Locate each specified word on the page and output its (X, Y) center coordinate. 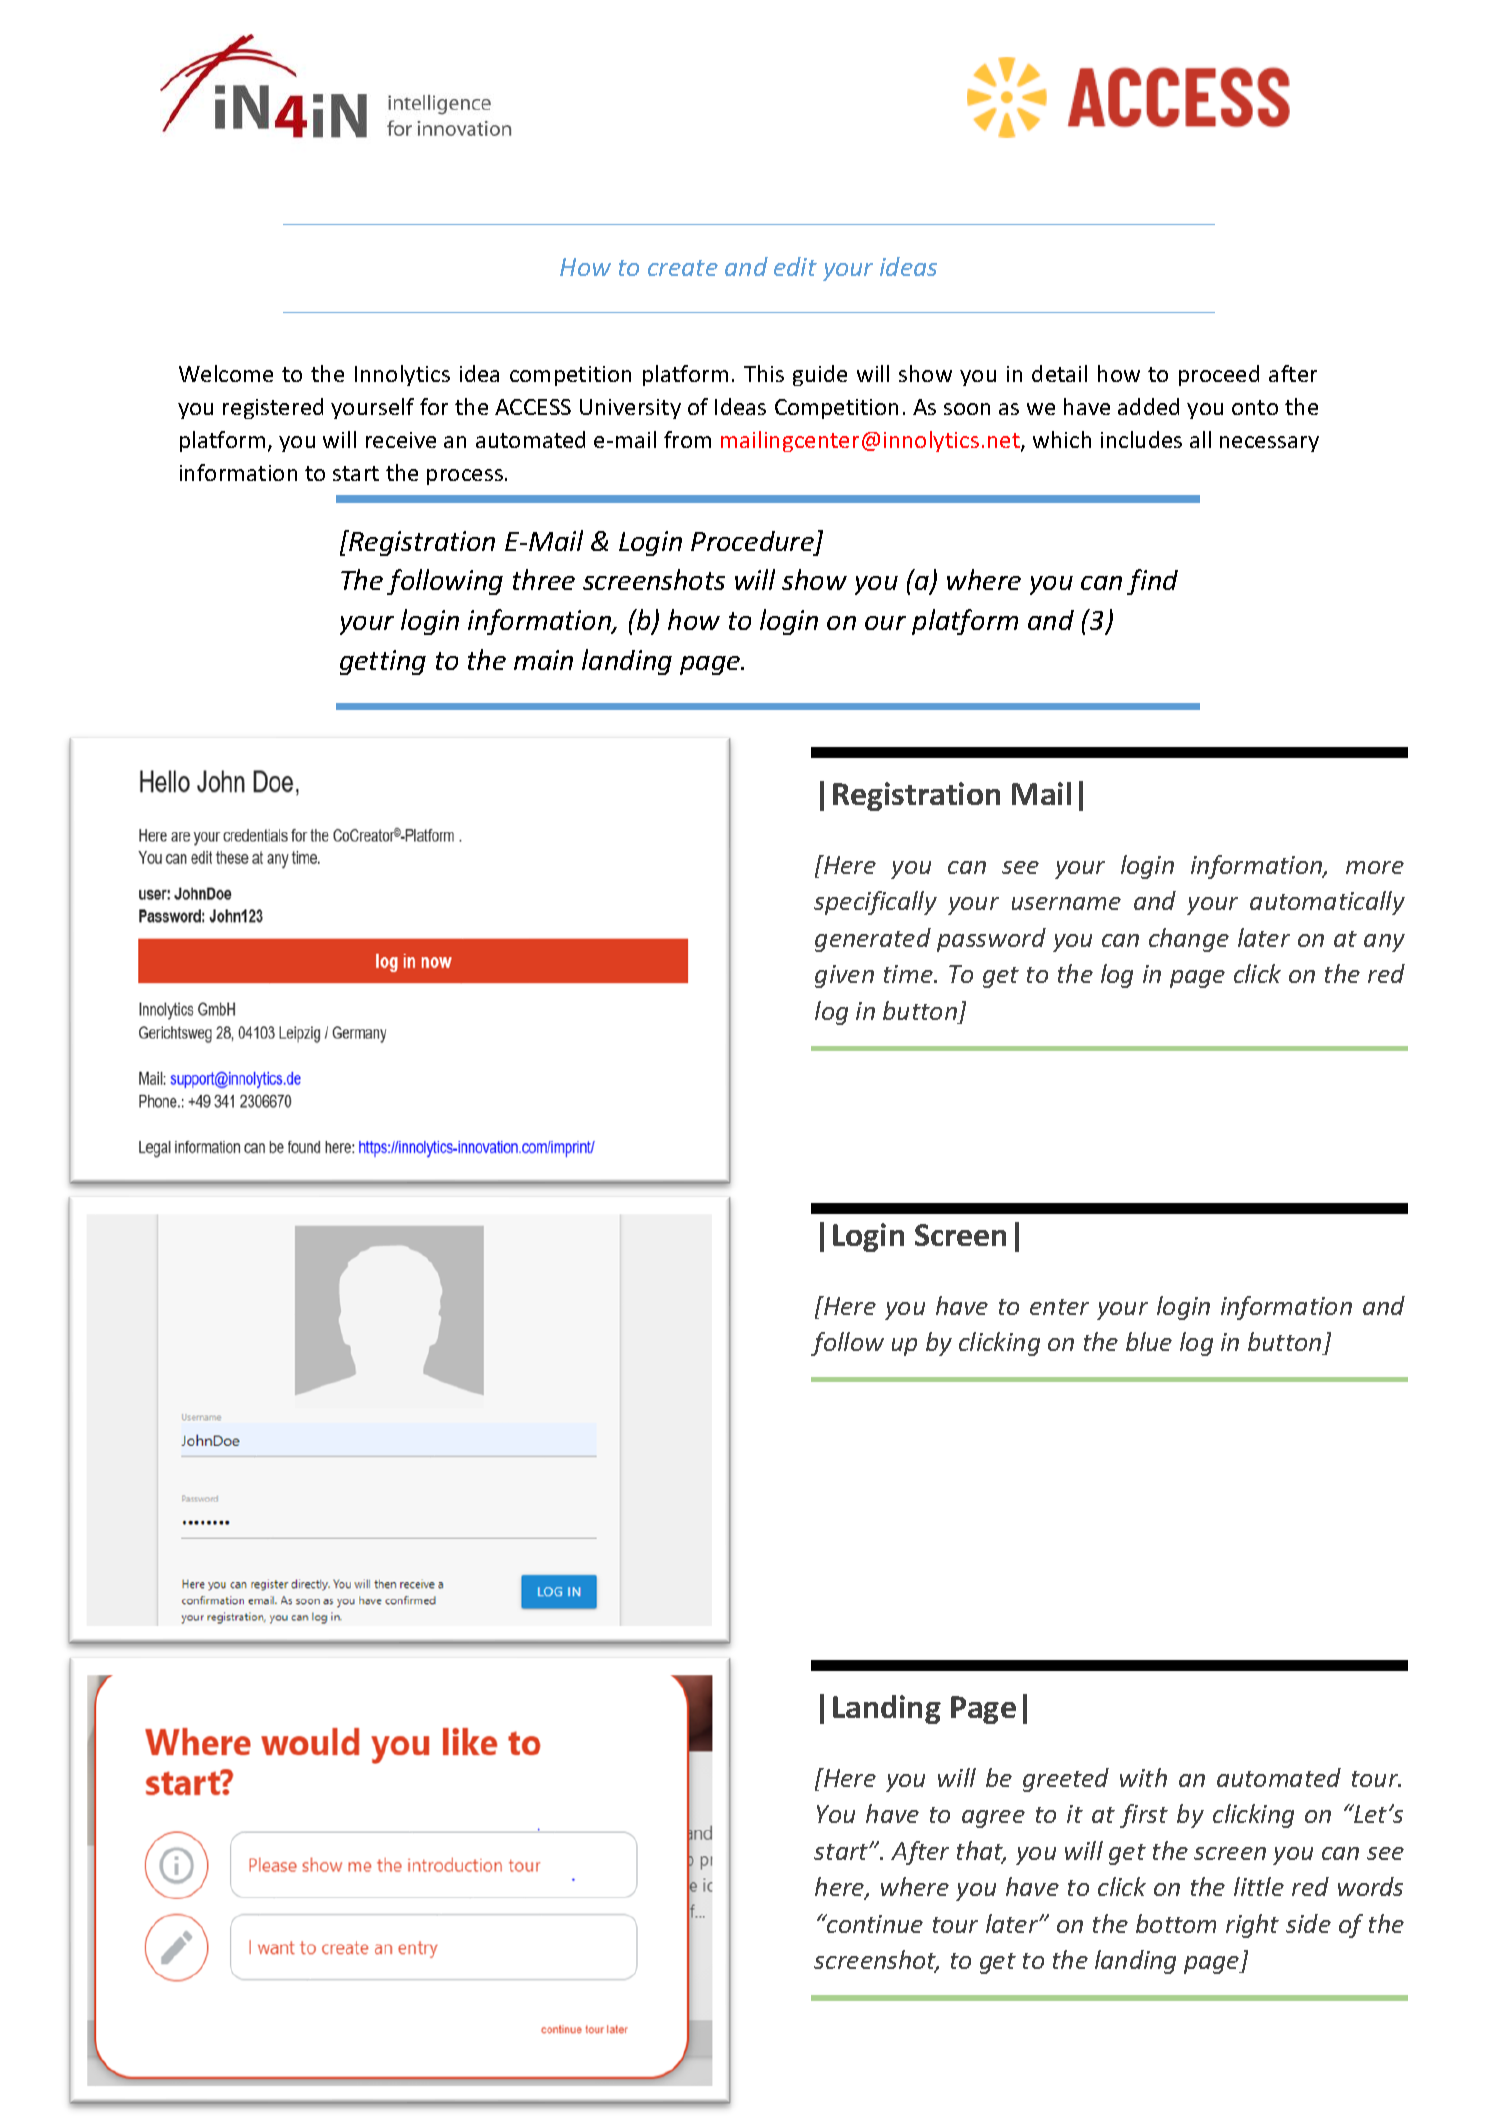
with (1143, 1777)
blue (1149, 1341)
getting (383, 662)
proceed (1219, 375)
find (1152, 582)
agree (993, 1819)
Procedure (752, 541)
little (1259, 1886)
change (1189, 940)
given (844, 976)
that (981, 1852)
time (909, 974)
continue (874, 1923)
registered (273, 408)
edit (795, 266)
